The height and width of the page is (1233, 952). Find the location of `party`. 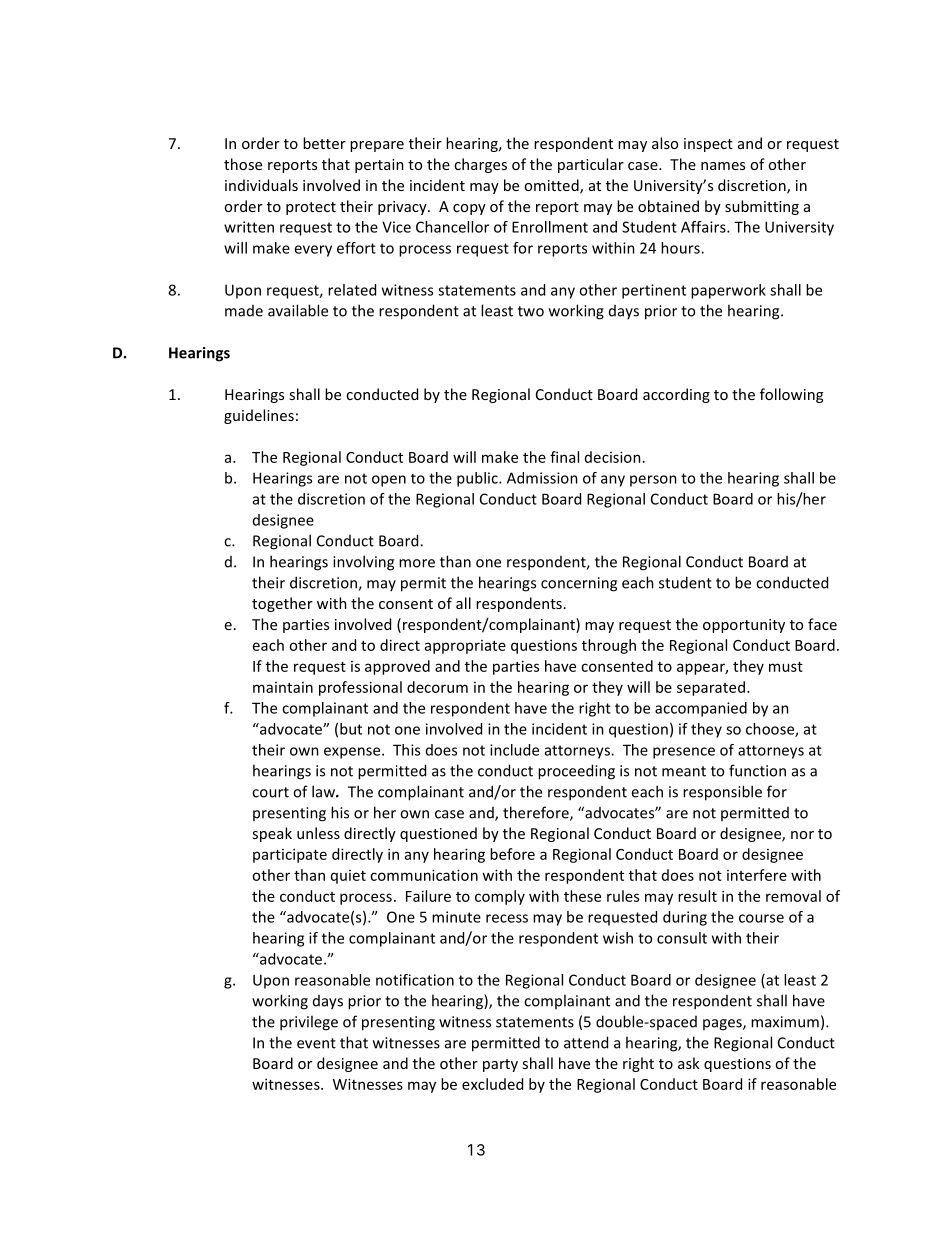

party is located at coordinates (500, 1065).
